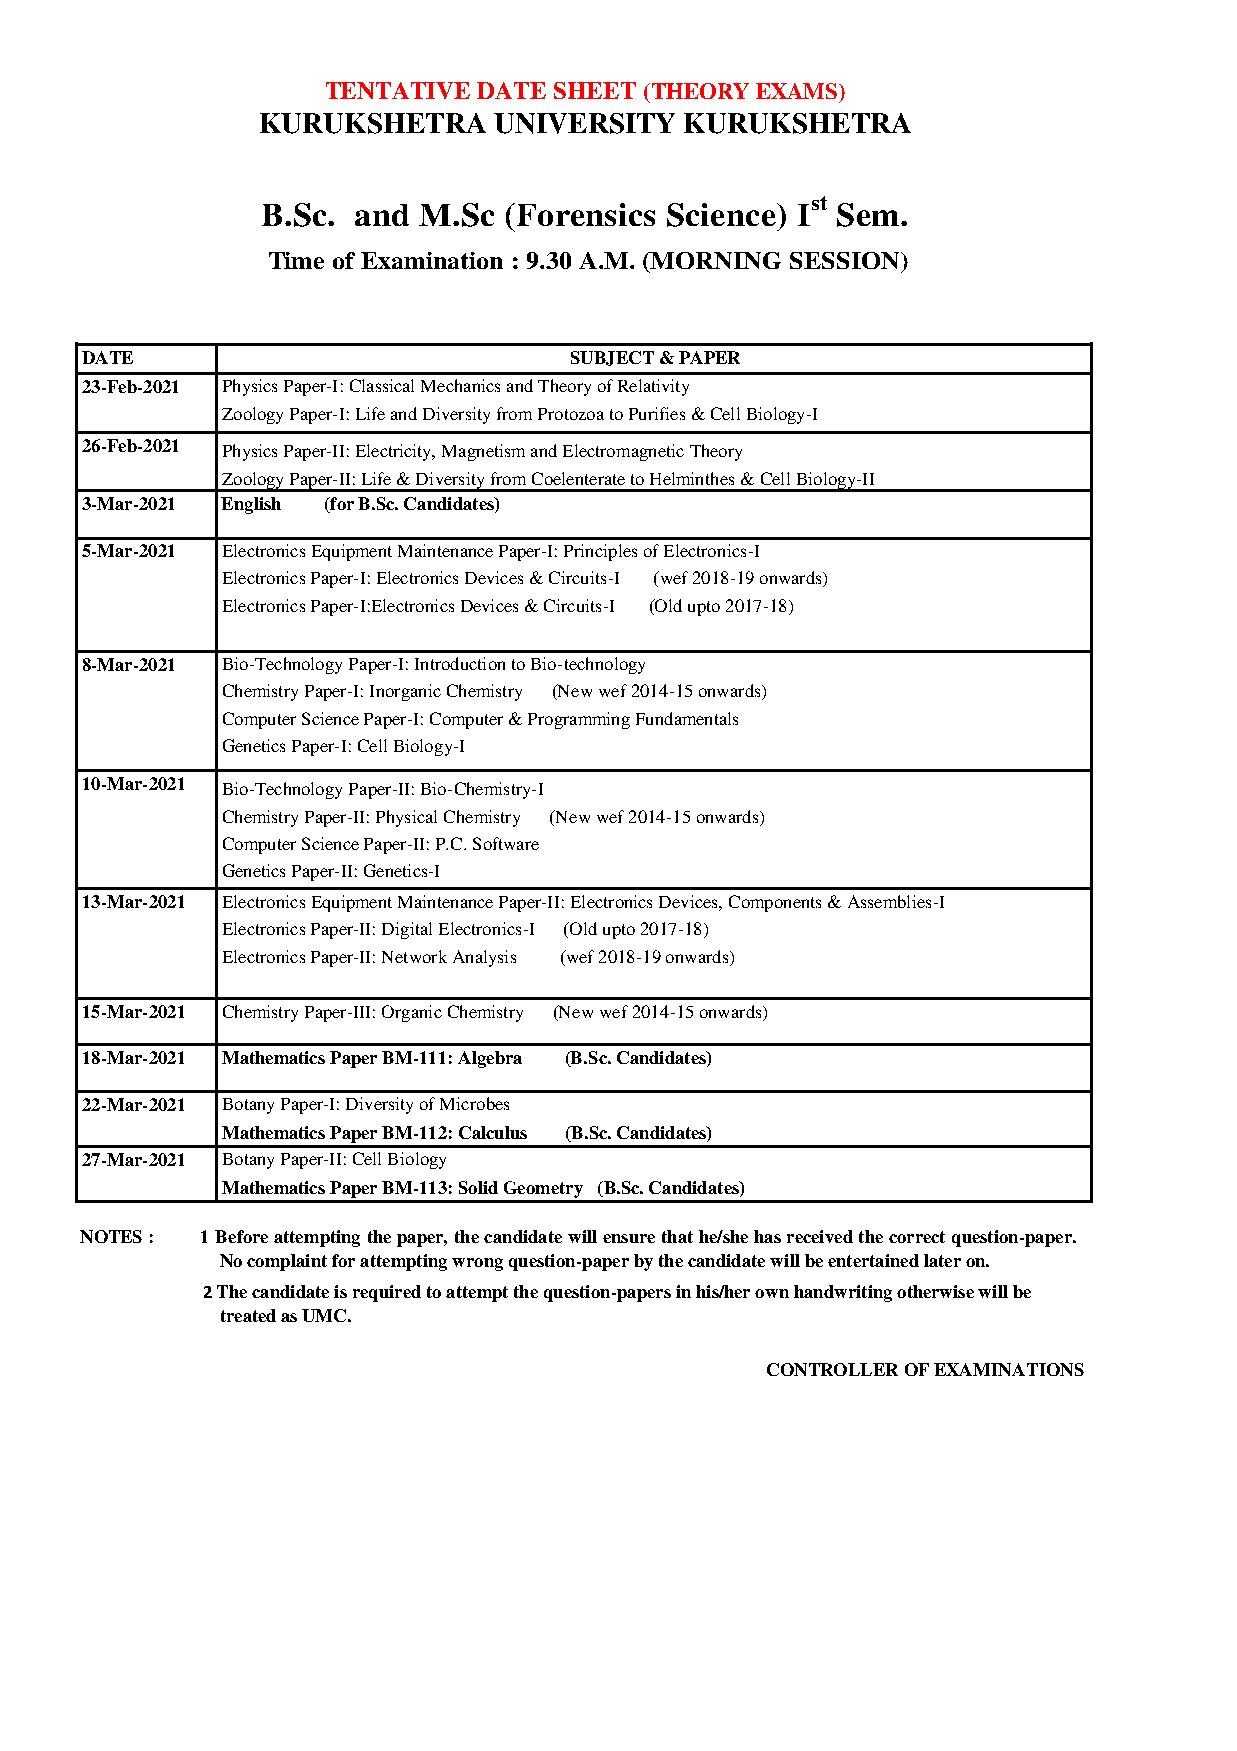  What do you see at coordinates (477, 1264) in the screenshot?
I see `wrong` at bounding box center [477, 1264].
